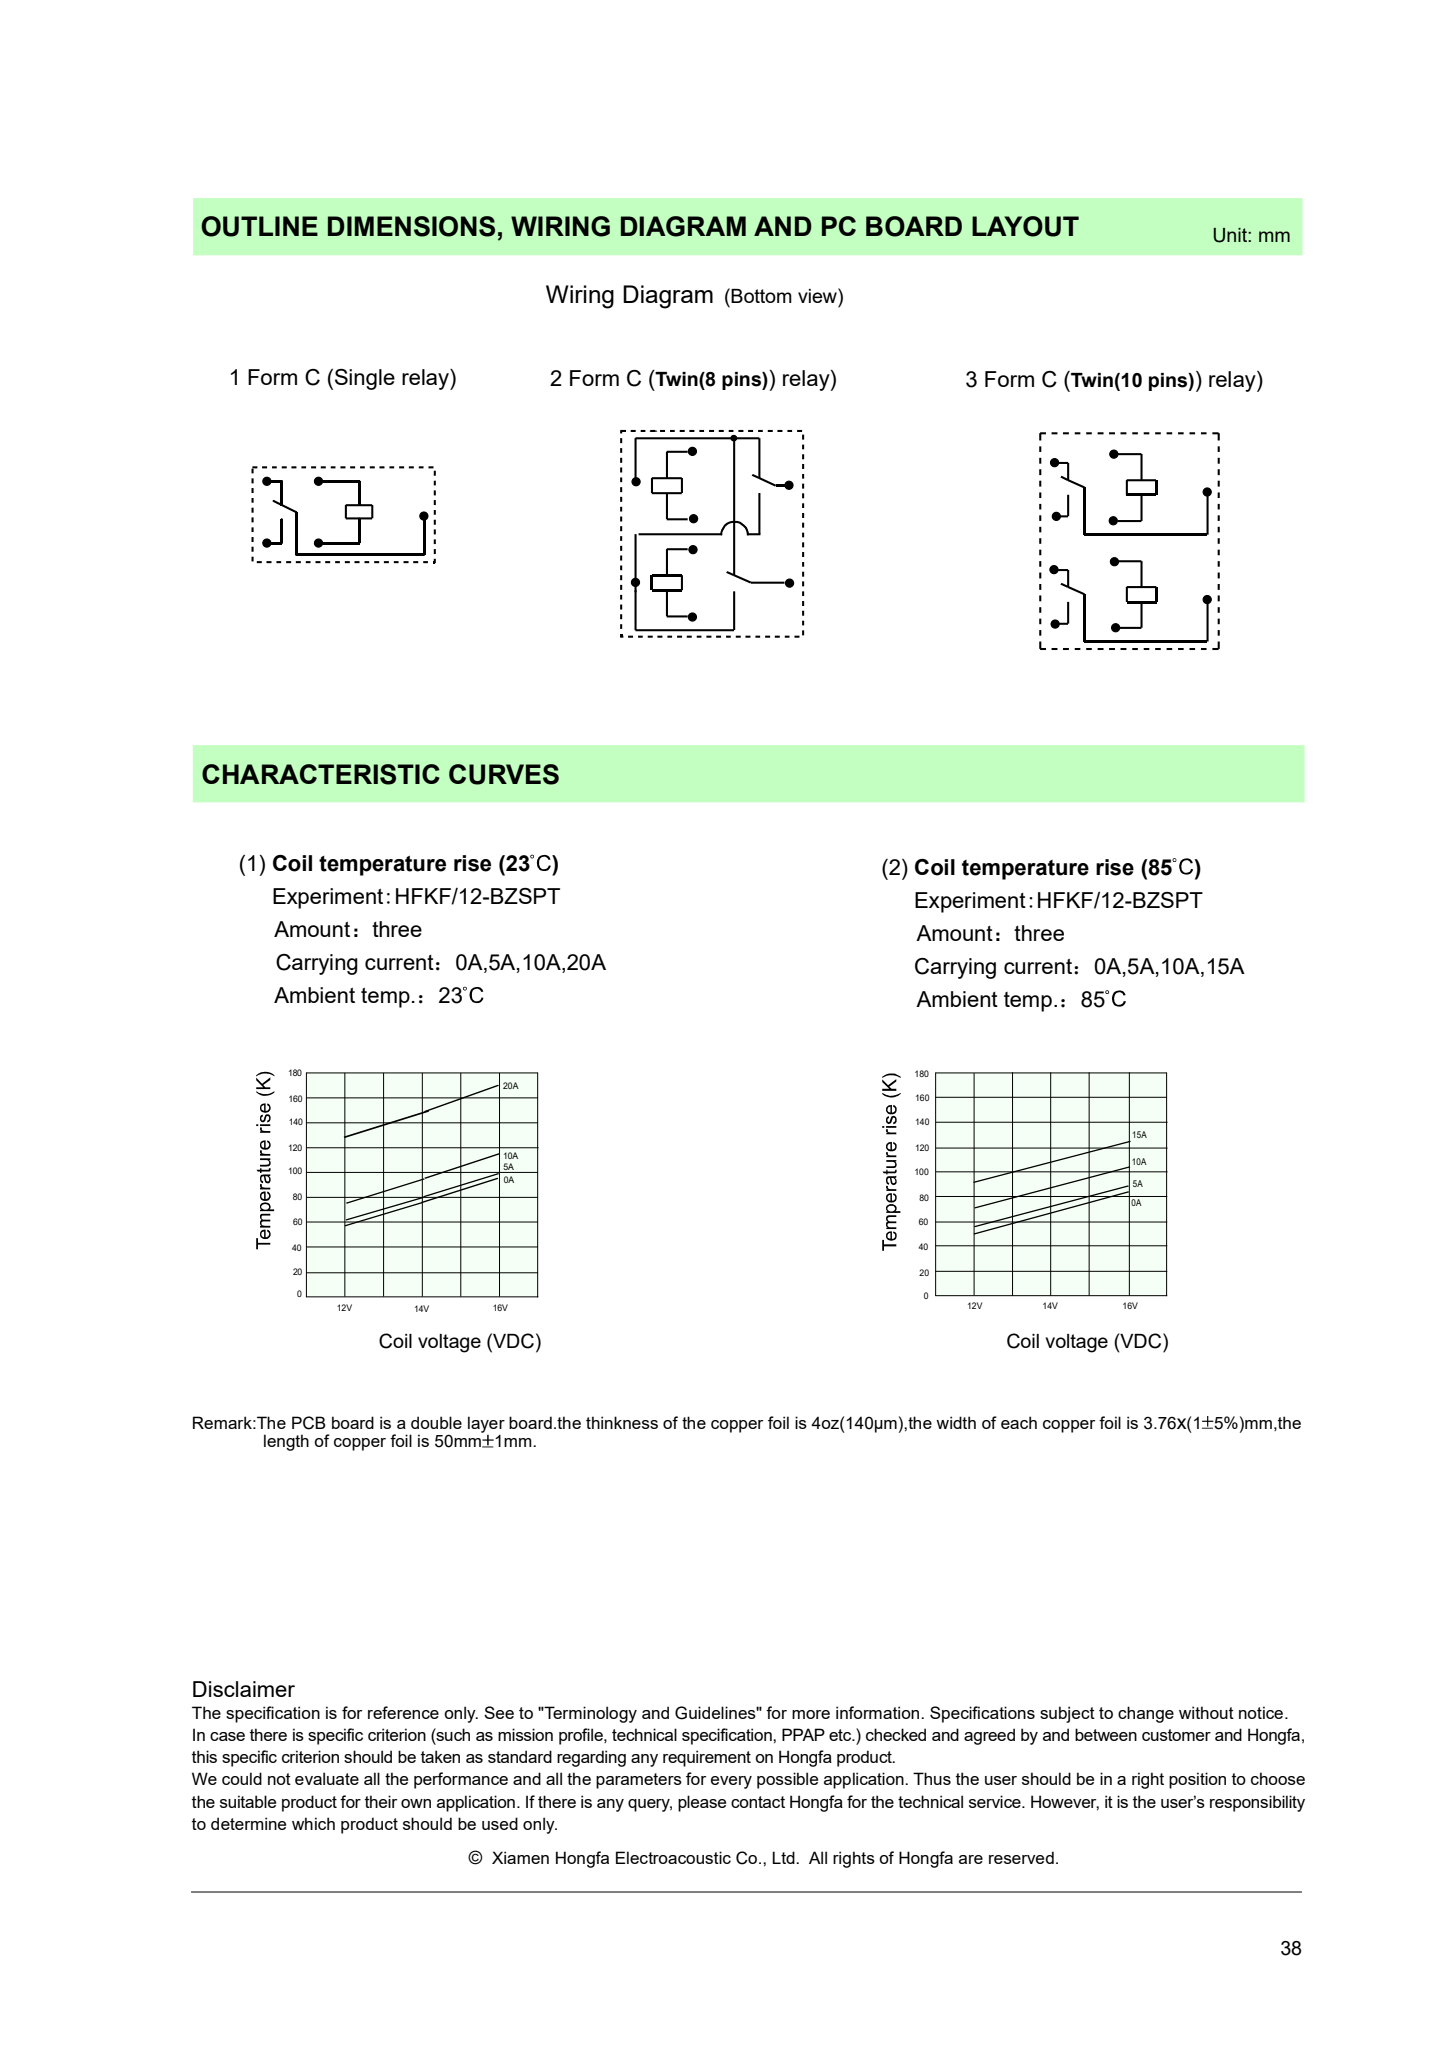  What do you see at coordinates (309, 1423) in the document?
I see `PCB` at bounding box center [309, 1423].
